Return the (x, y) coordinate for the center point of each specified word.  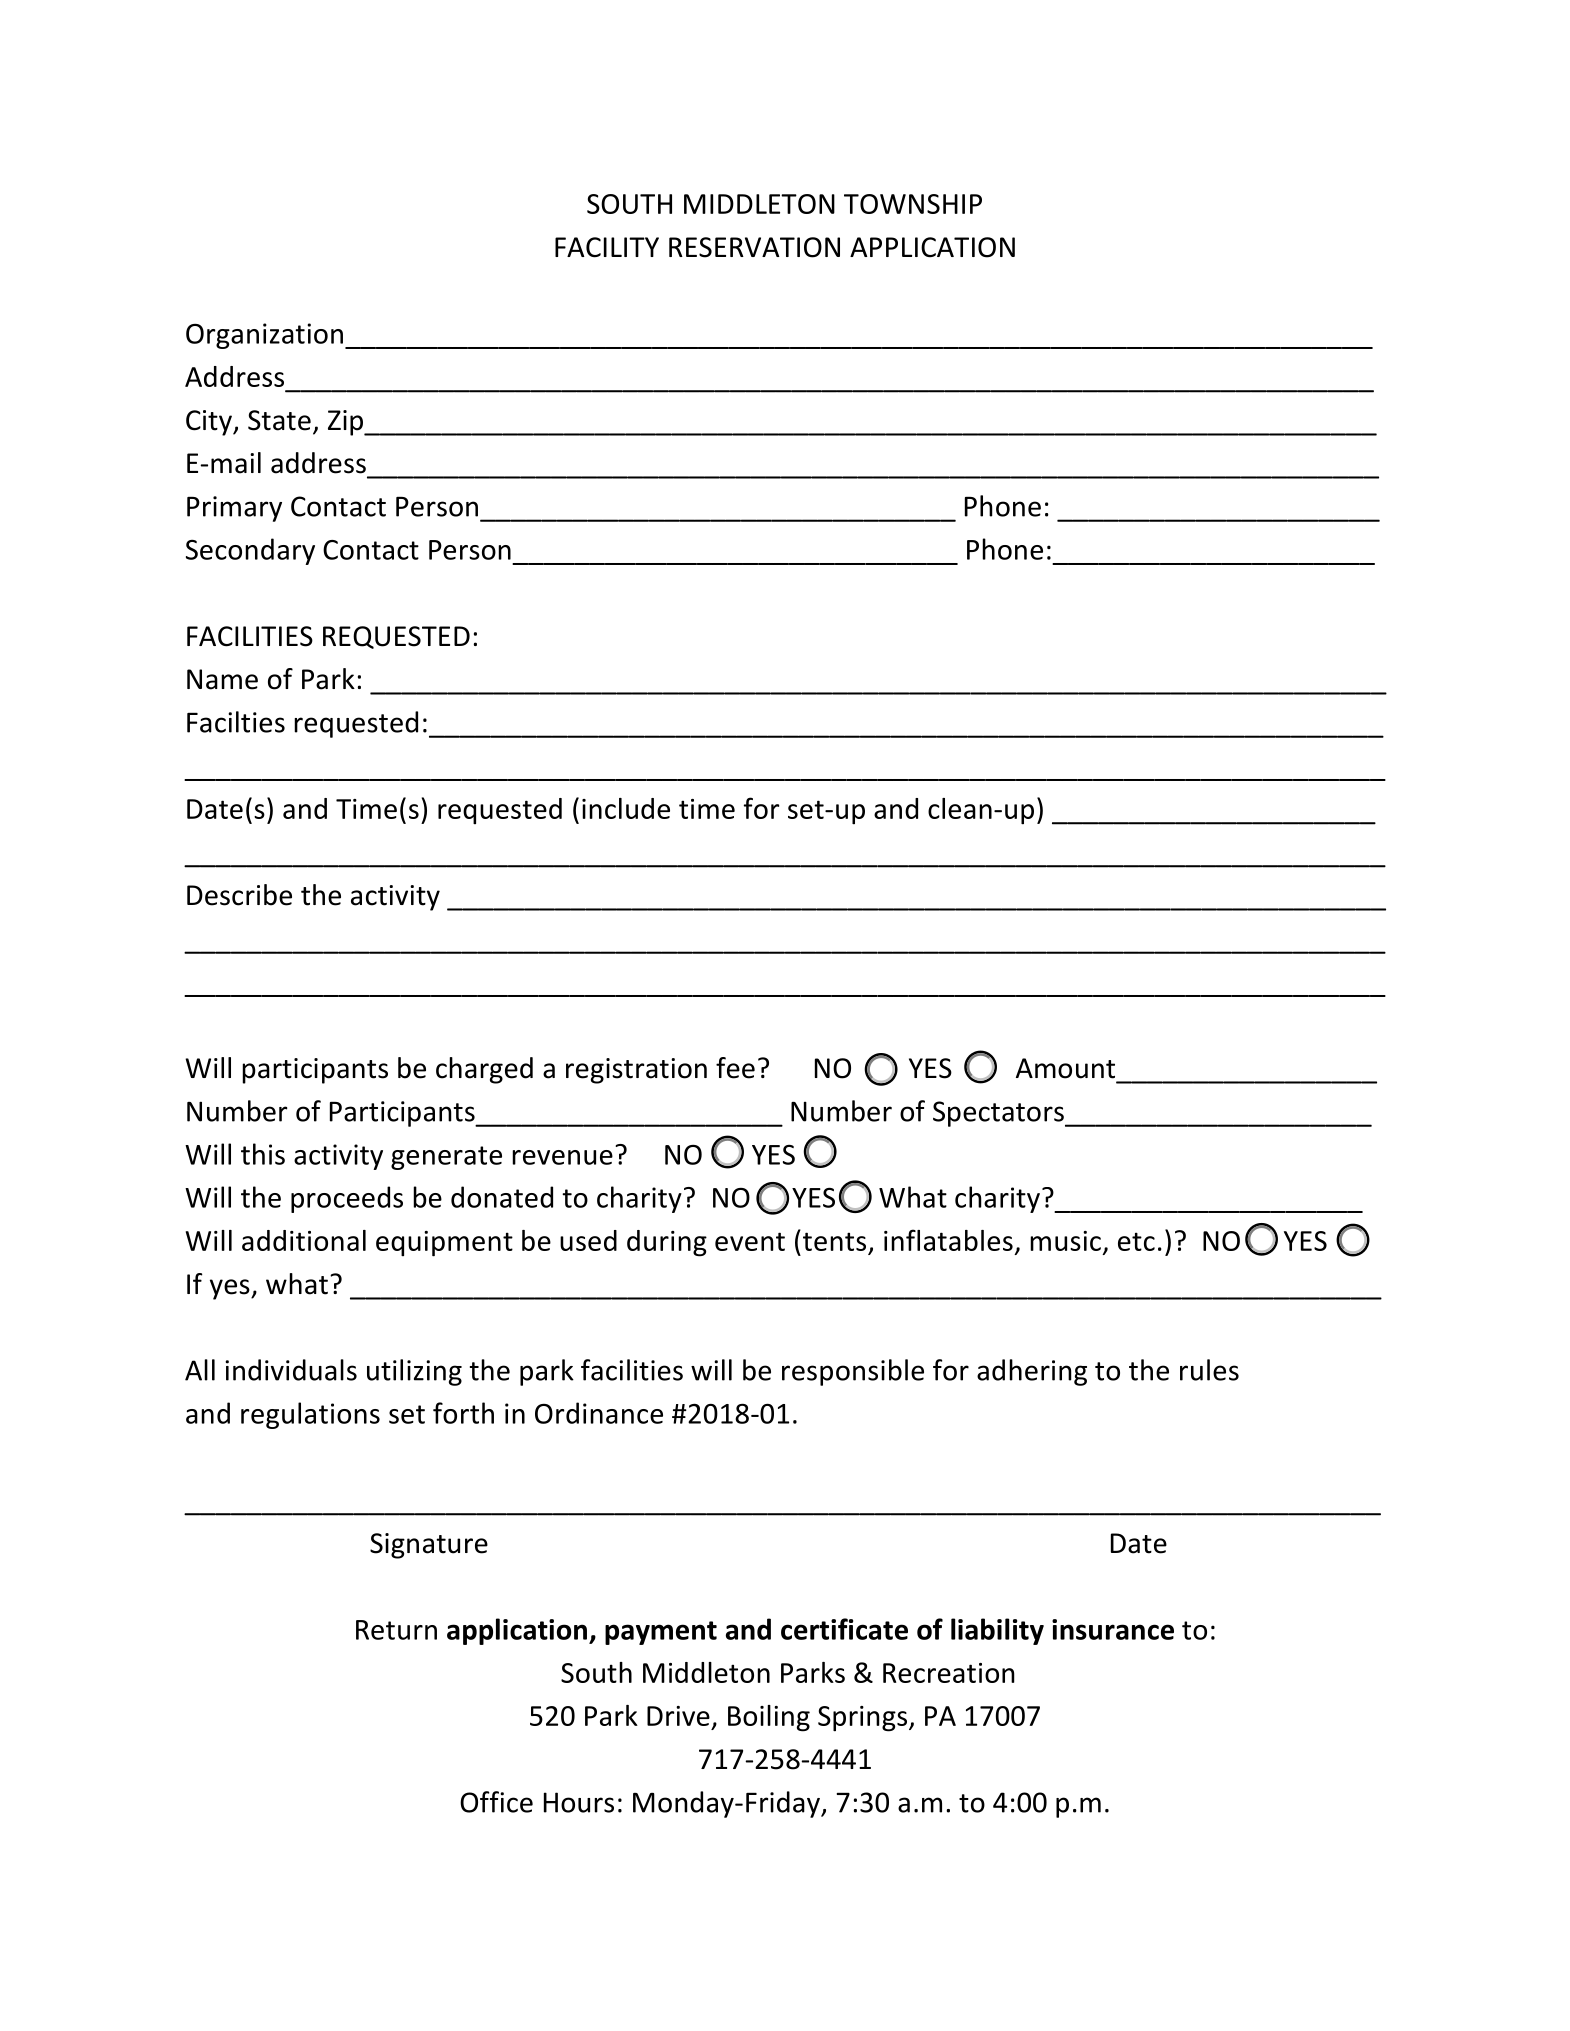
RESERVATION (754, 247)
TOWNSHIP (913, 204)
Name (222, 679)
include (626, 808)
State (279, 420)
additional (304, 1240)
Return (396, 1630)
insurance (1113, 1629)
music (1065, 1241)
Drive (678, 1716)
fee (735, 1068)
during (667, 1243)
